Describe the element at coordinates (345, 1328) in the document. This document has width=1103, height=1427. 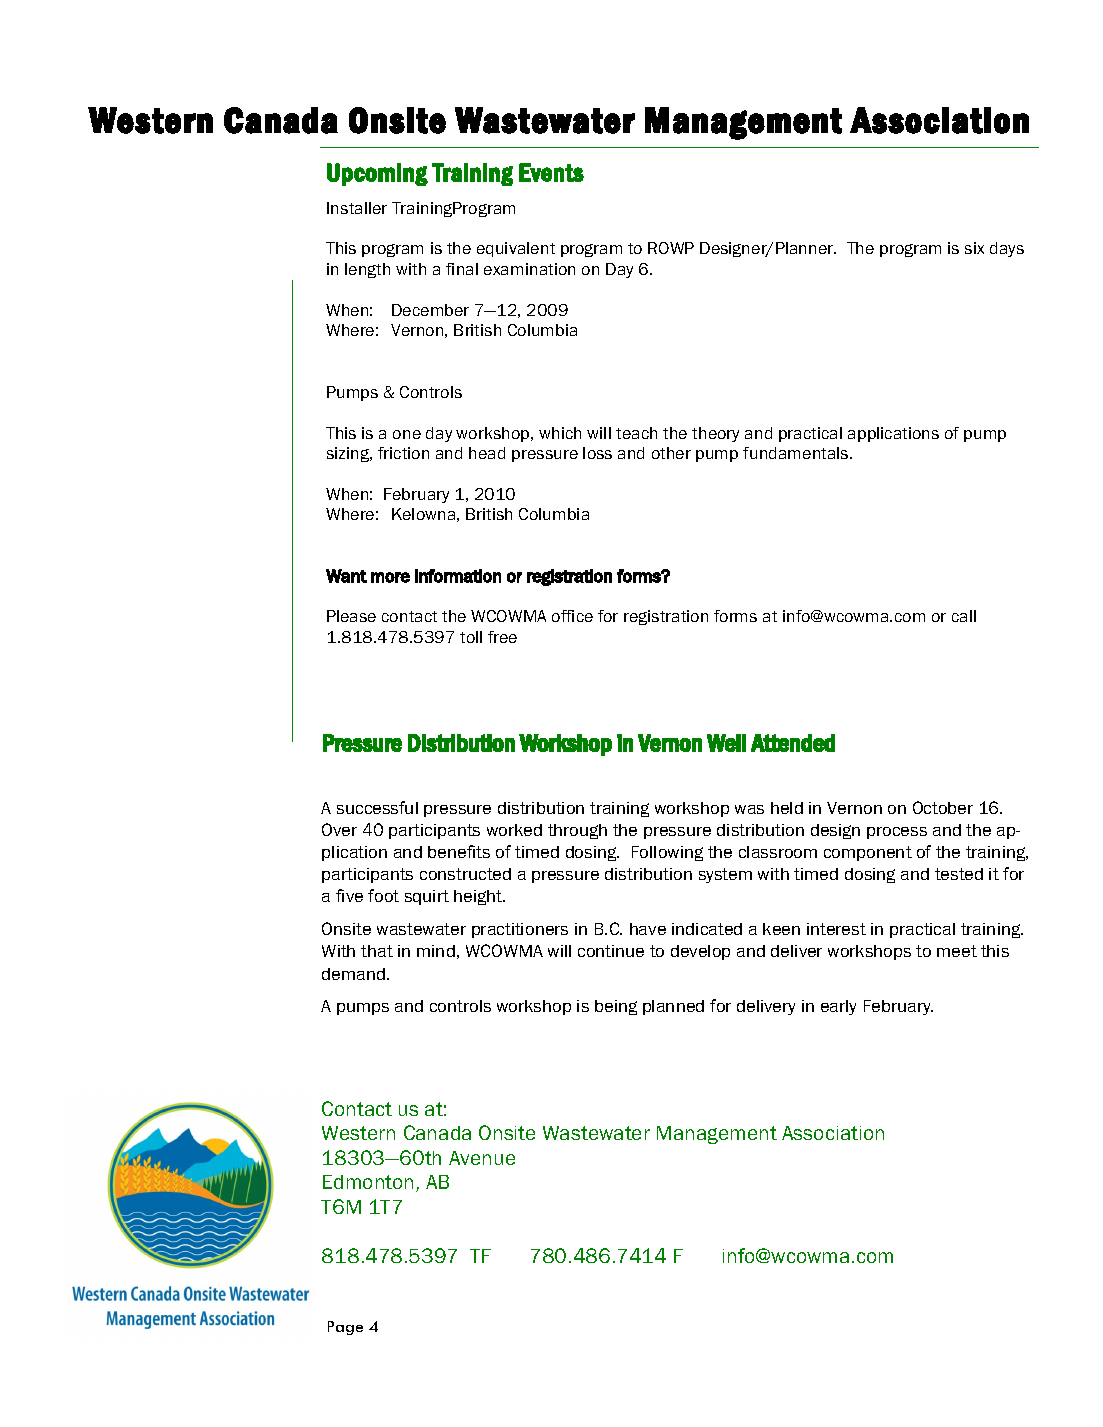
I see `Page` at that location.
